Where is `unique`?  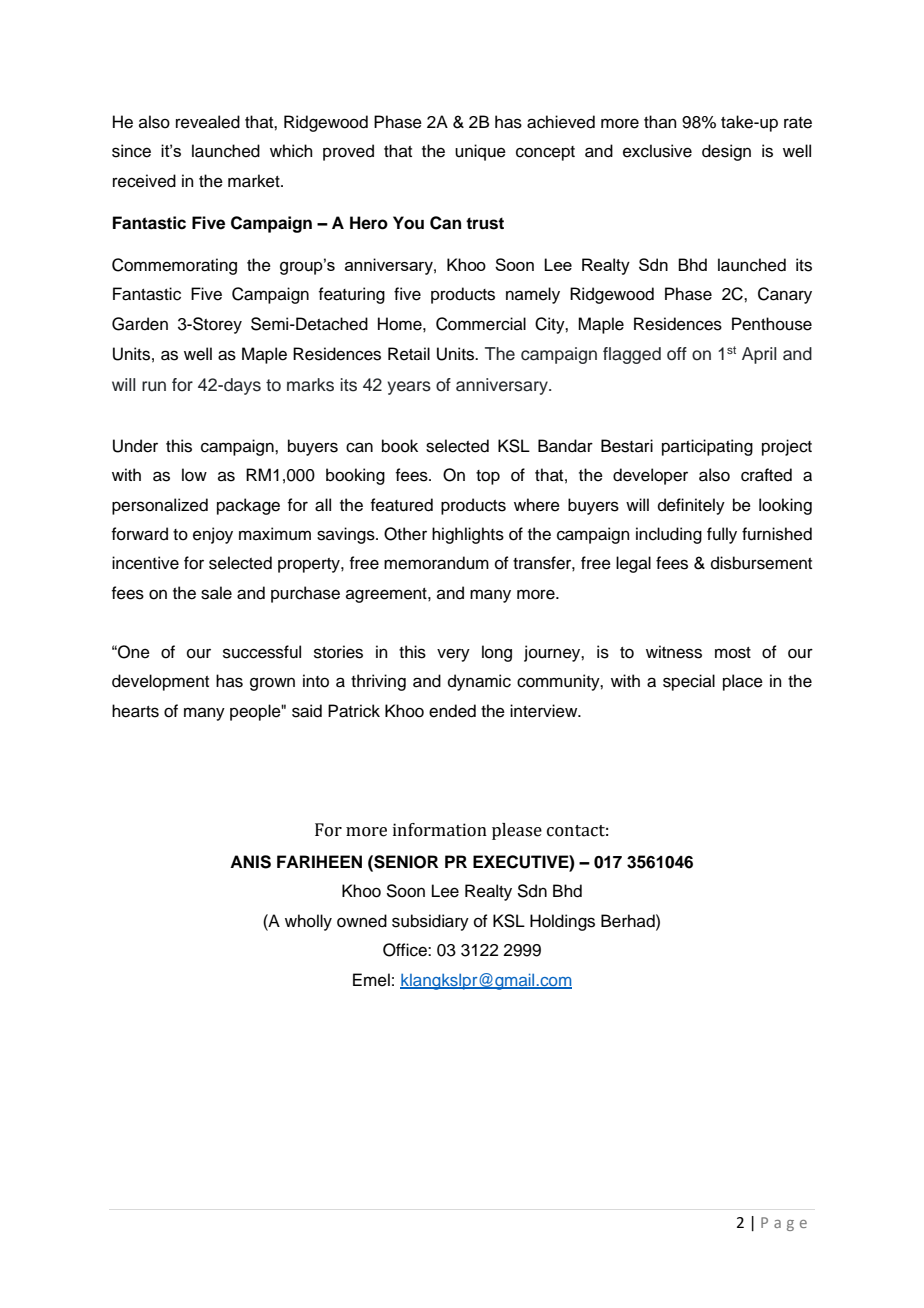 unique is located at coordinates (480, 152).
